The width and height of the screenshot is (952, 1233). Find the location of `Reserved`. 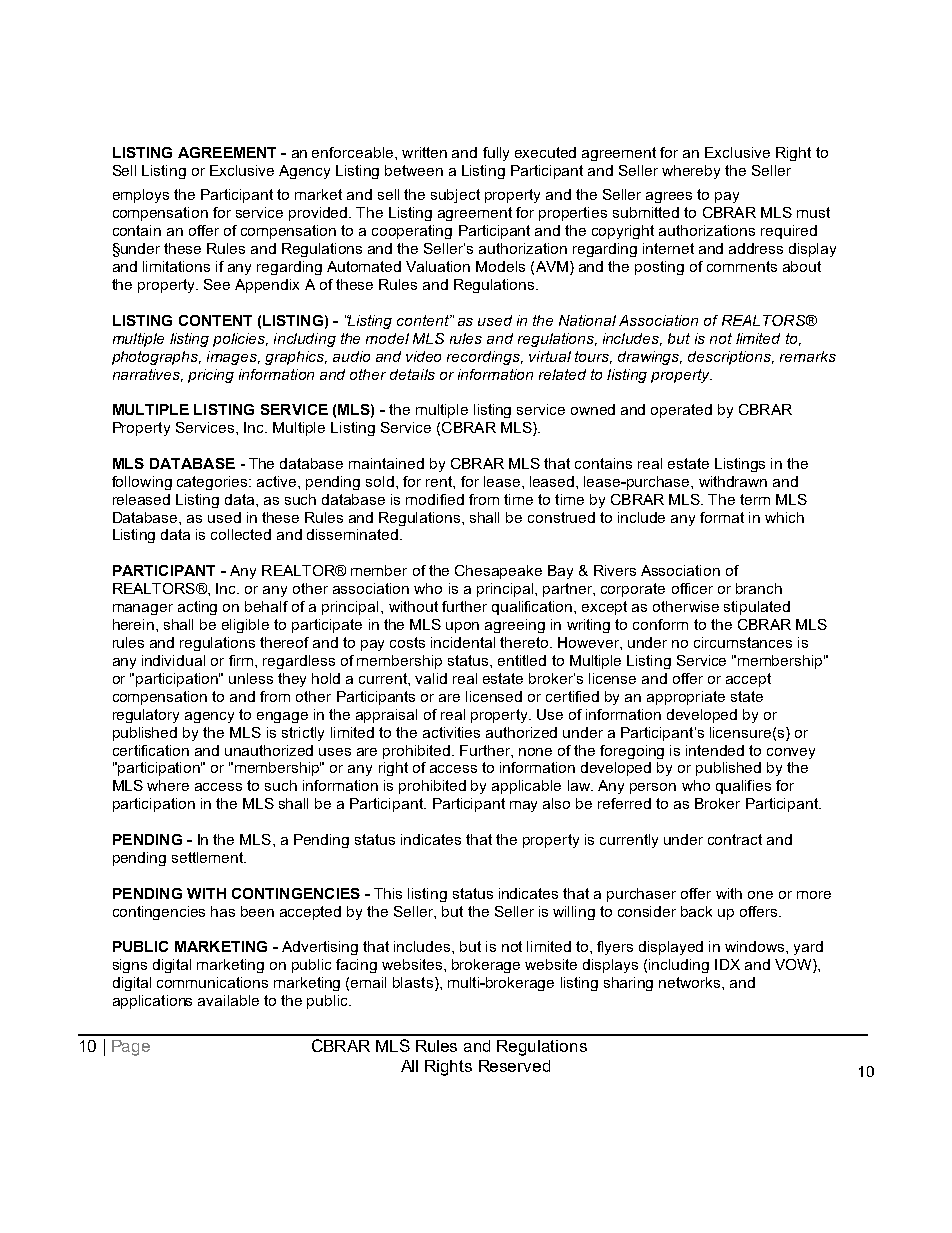

Reserved is located at coordinates (514, 1066).
